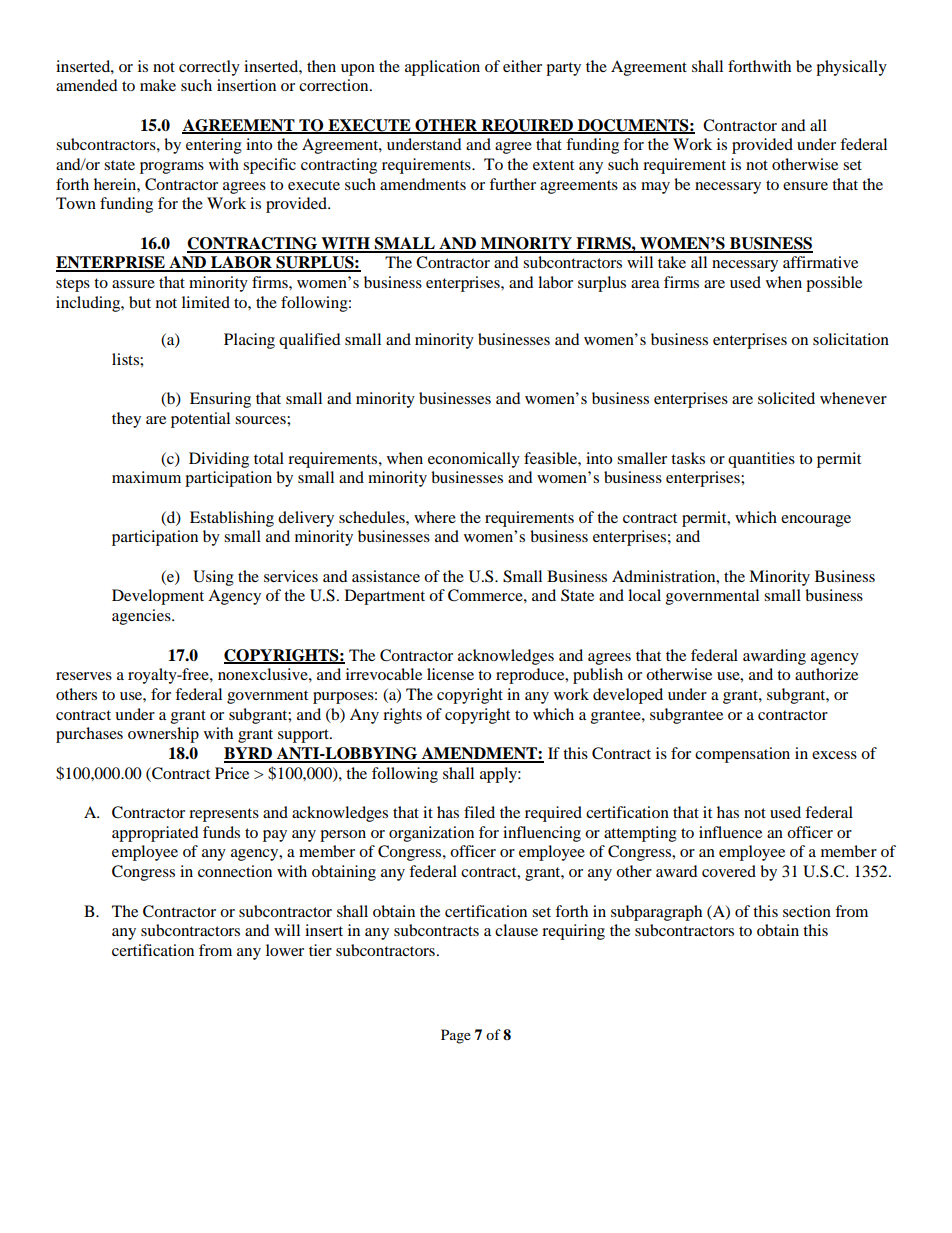 Image resolution: width=952 pixels, height=1233 pixels. What do you see at coordinates (285, 950) in the screenshot?
I see `lower` at bounding box center [285, 950].
